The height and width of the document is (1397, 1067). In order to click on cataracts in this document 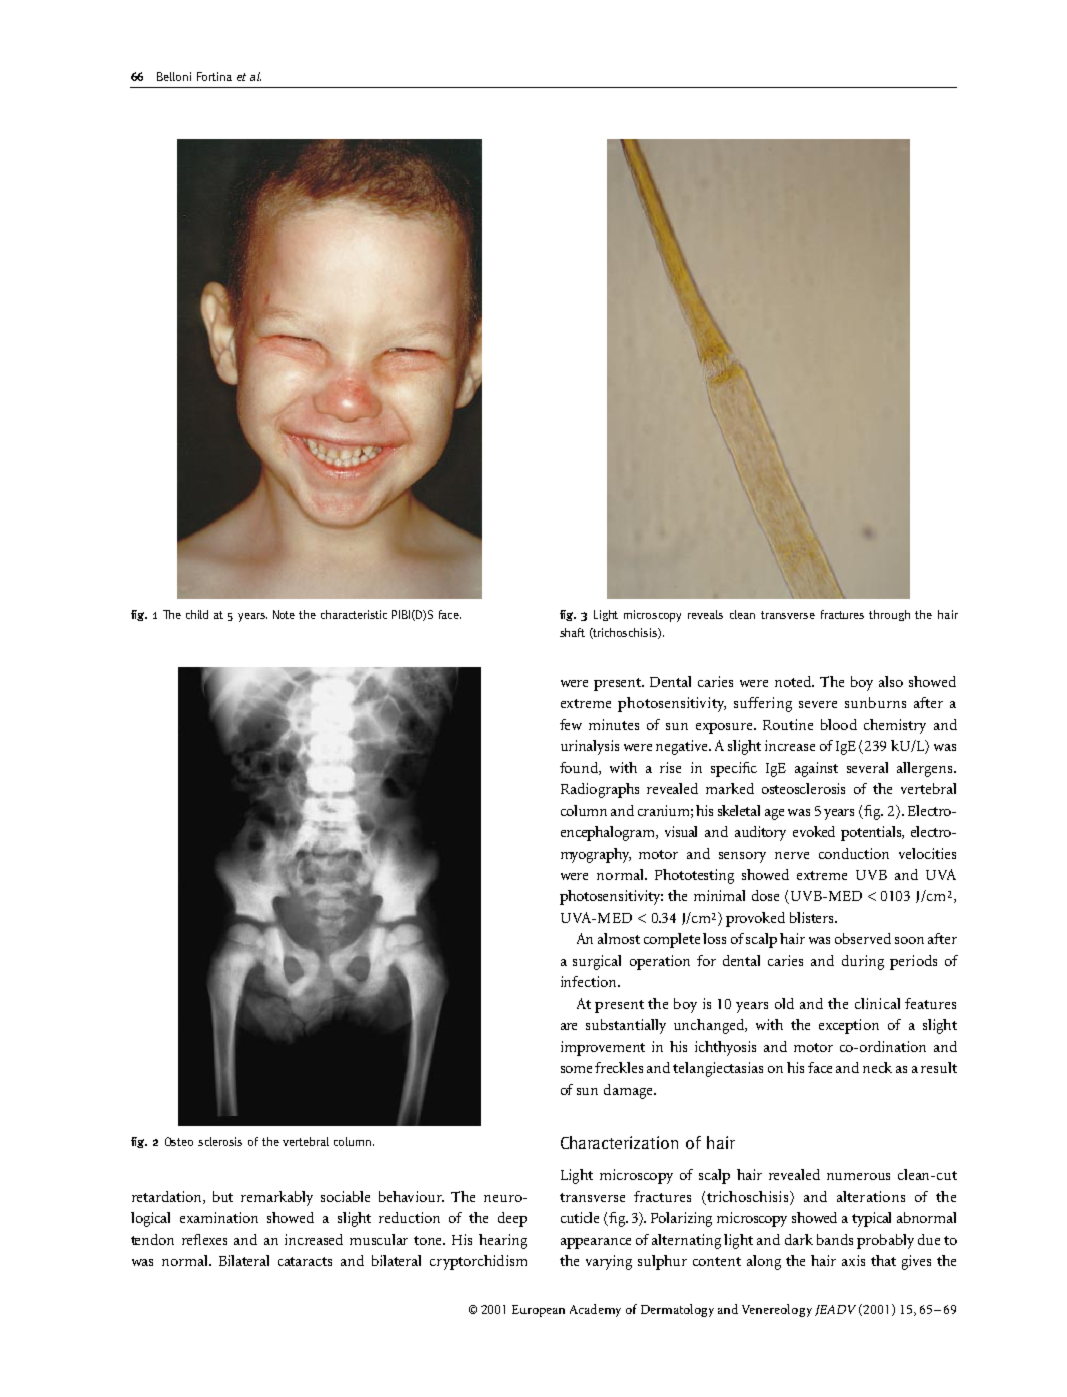, I will do `click(305, 1261)`.
